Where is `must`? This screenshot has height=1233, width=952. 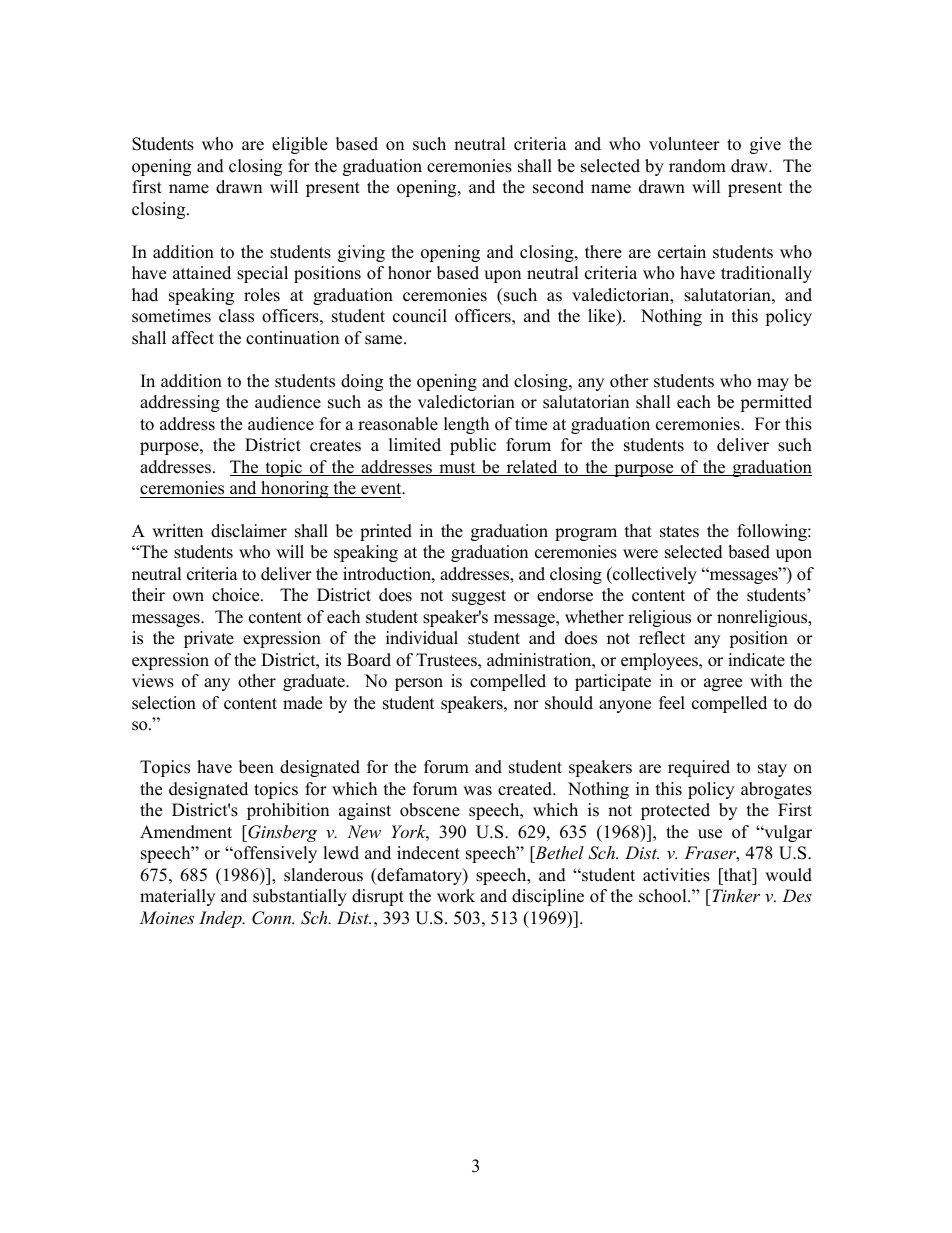
must is located at coordinates (457, 469).
